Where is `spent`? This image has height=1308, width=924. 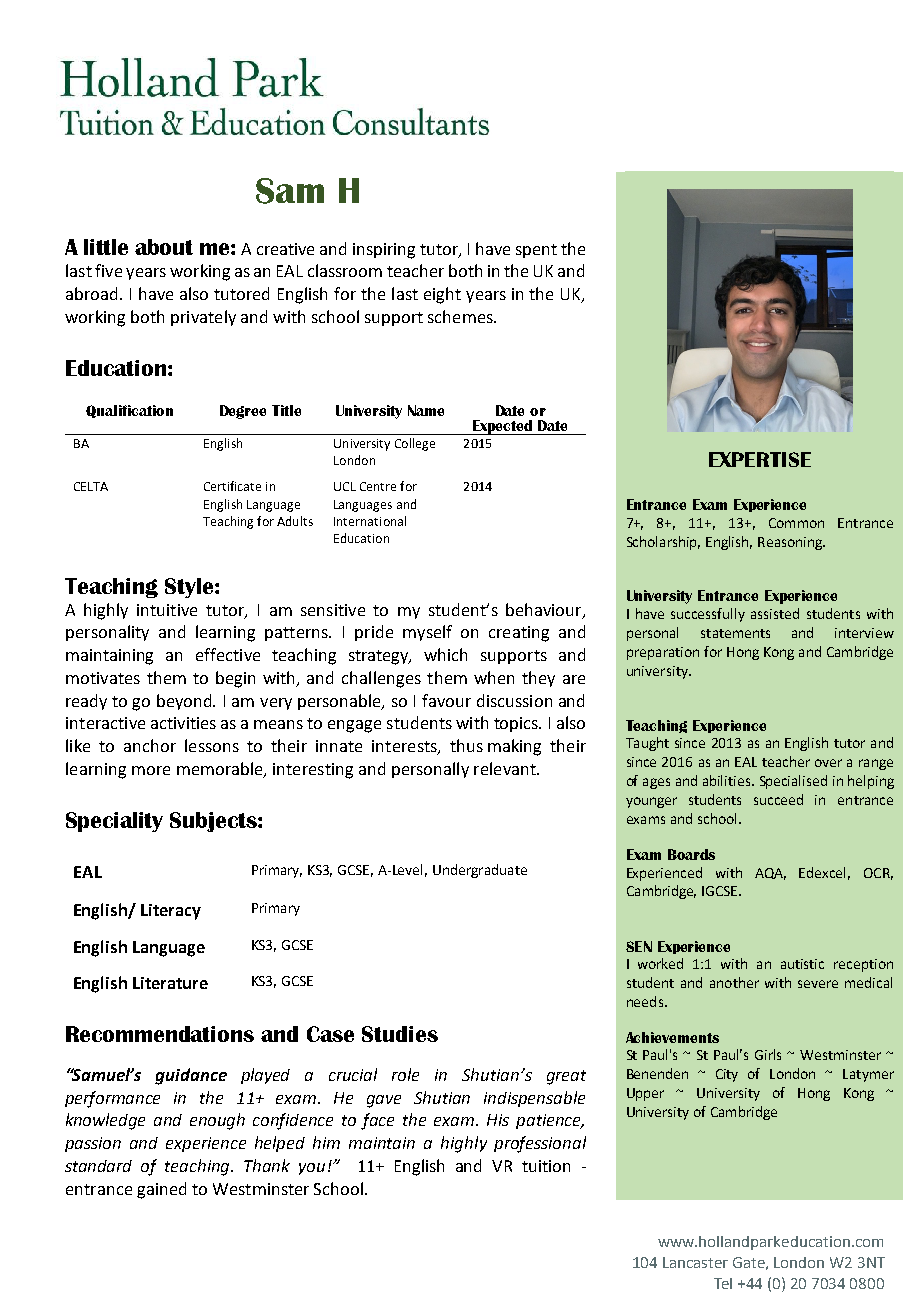
spent is located at coordinates (536, 251).
